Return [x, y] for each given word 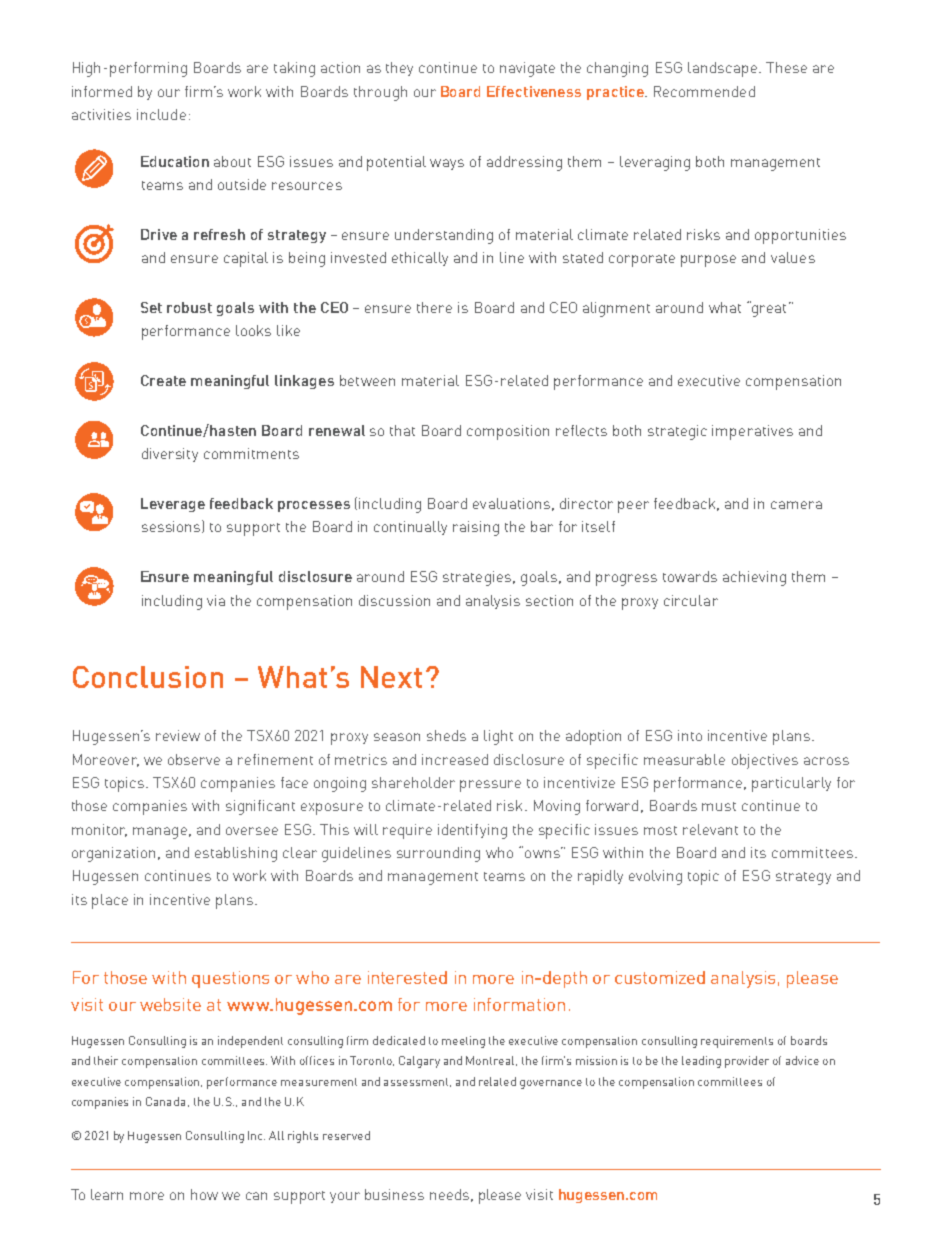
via [216, 600]
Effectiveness [534, 91]
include [161, 114]
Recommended [704, 91]
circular [691, 600]
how [204, 1194]
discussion [394, 600]
